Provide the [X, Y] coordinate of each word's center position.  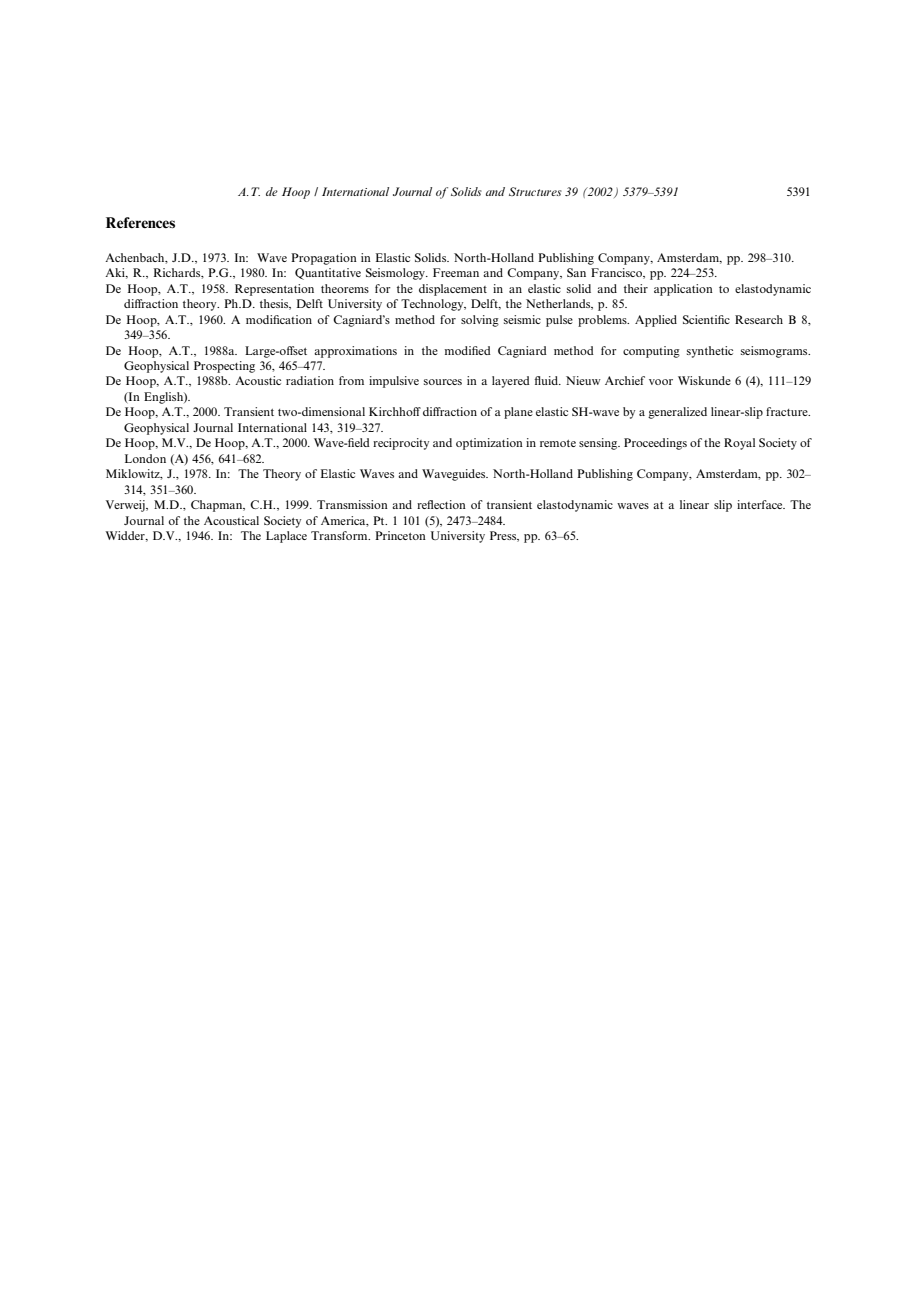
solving [480, 321]
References [140, 222]
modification [279, 319]
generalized [677, 413]
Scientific [706, 319]
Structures [535, 191]
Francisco [617, 273]
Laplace [286, 537]
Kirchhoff [395, 411]
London [145, 458]
